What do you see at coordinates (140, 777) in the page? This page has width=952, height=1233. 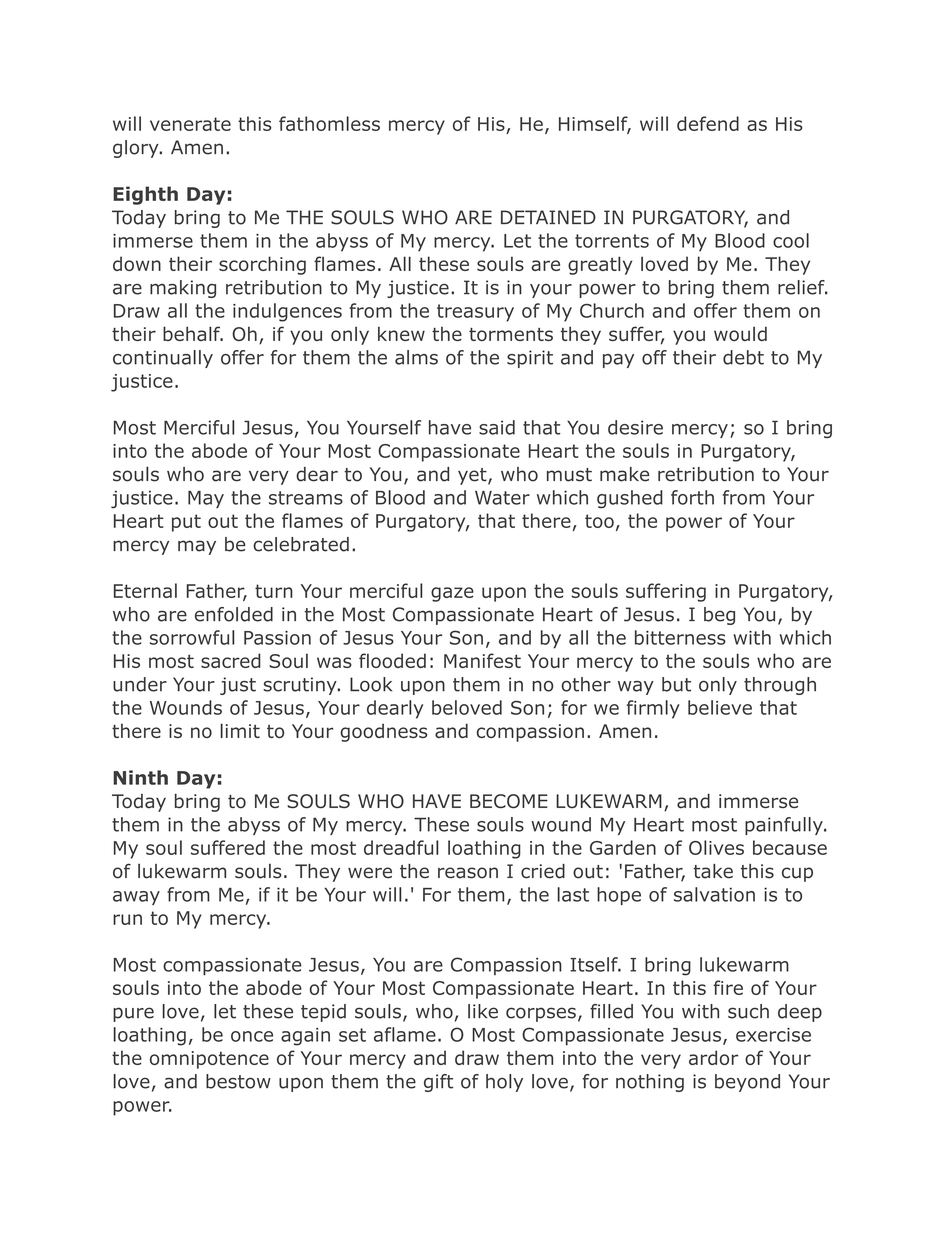 I see `Ninth` at bounding box center [140, 777].
